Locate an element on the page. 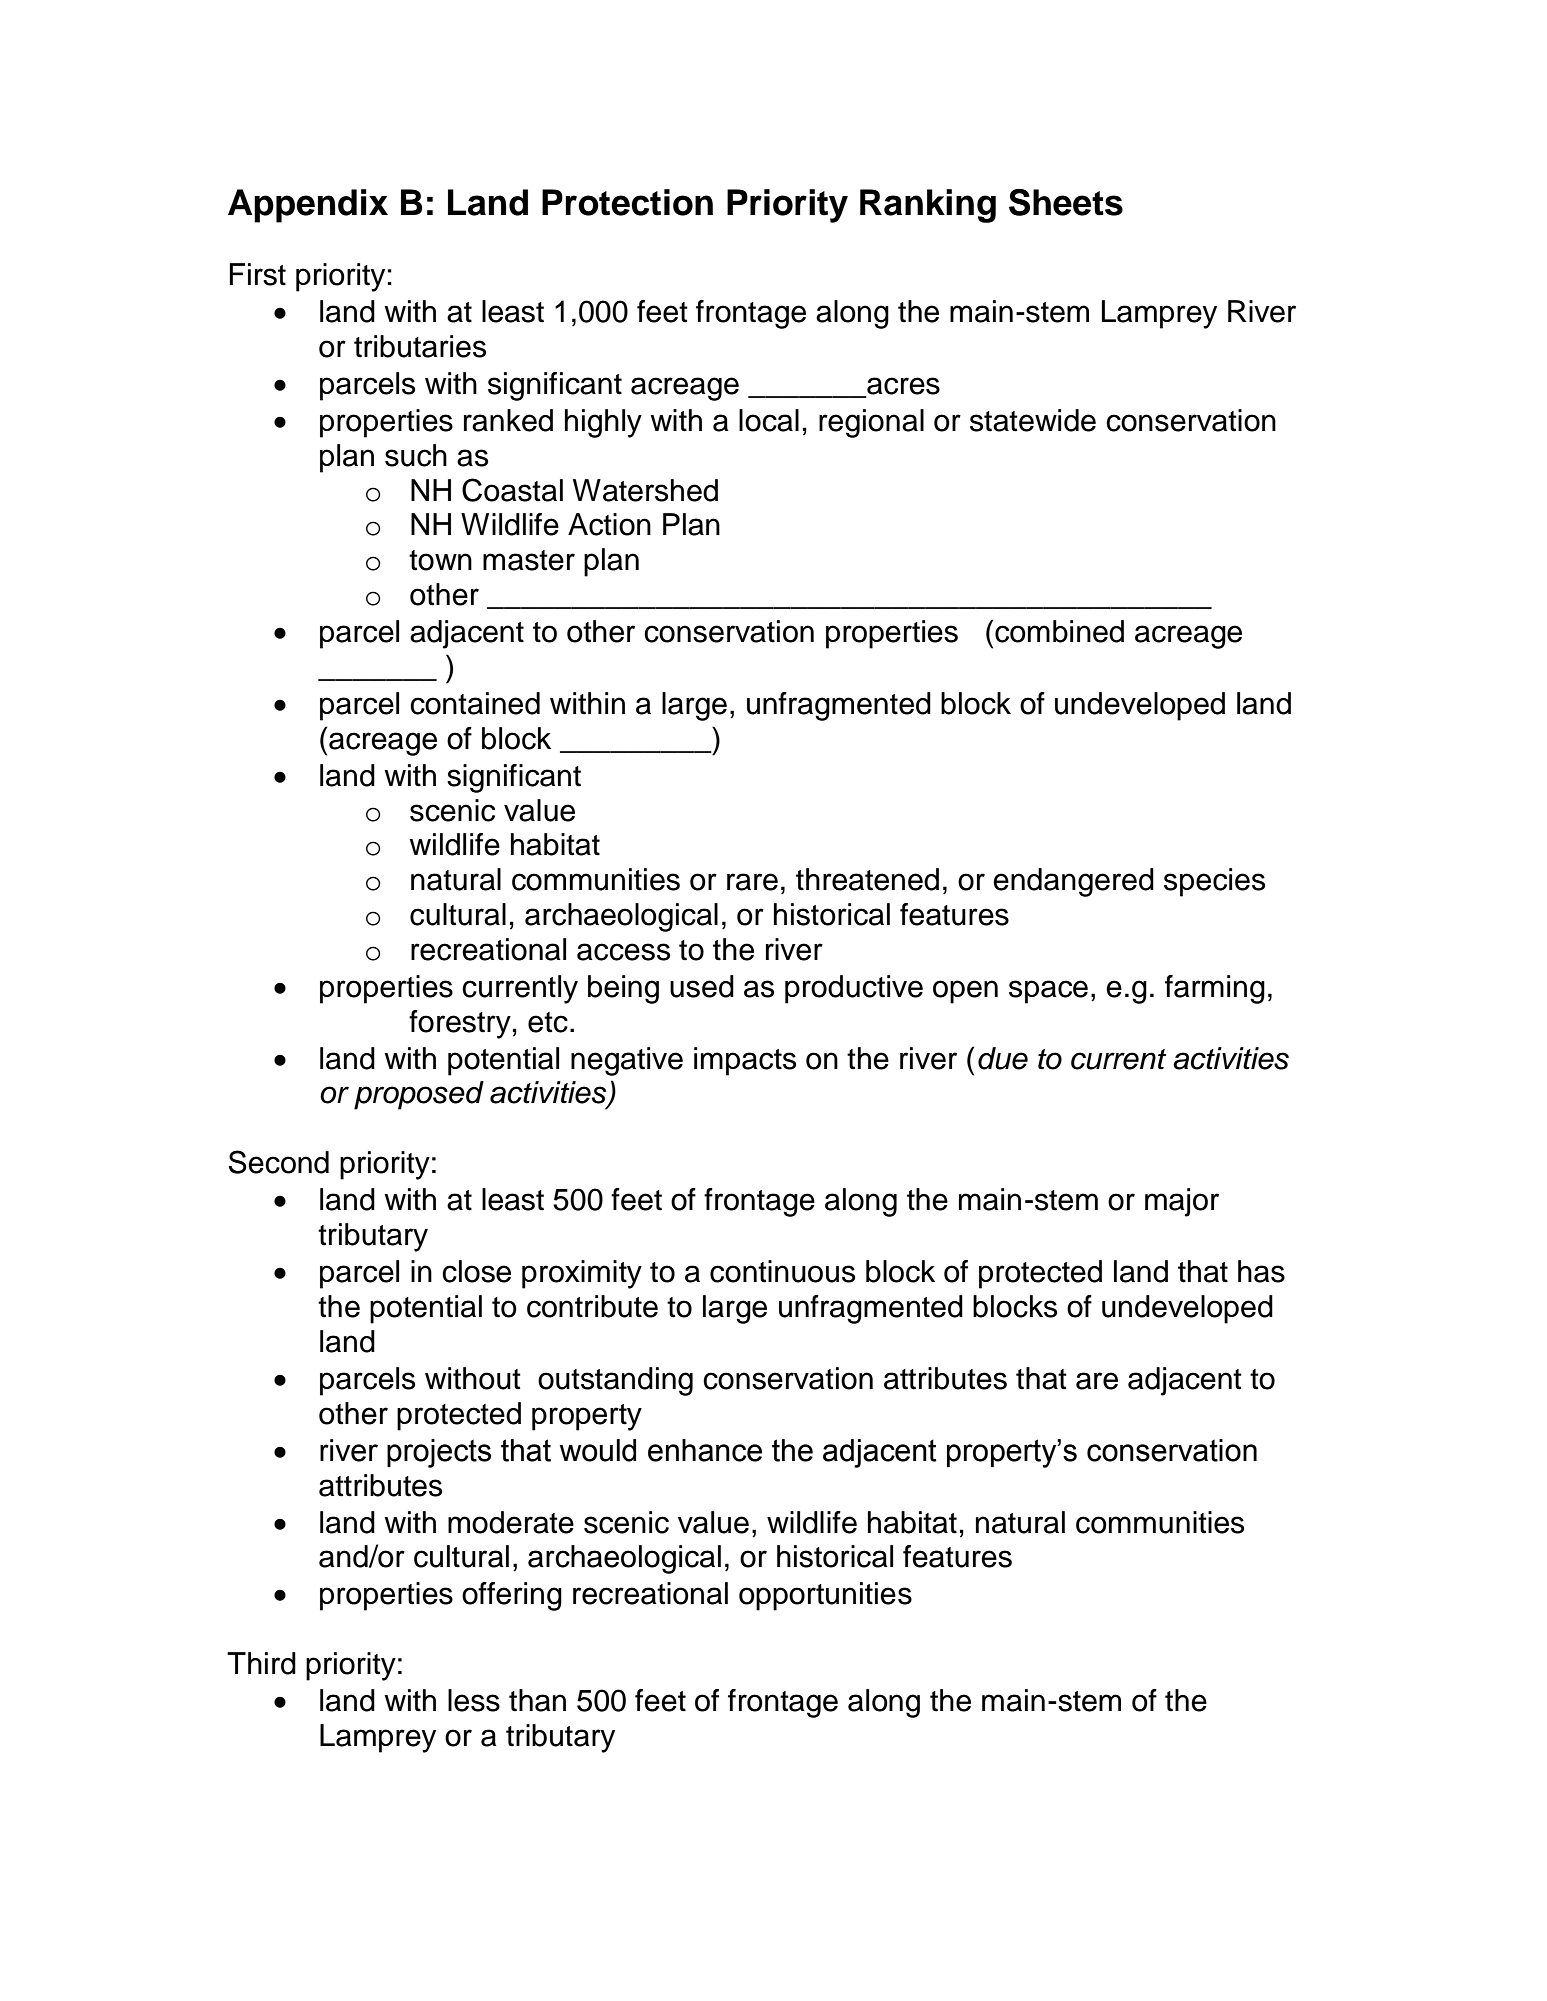 The height and width of the page is (2001, 1547). major is located at coordinates (1182, 1202).
